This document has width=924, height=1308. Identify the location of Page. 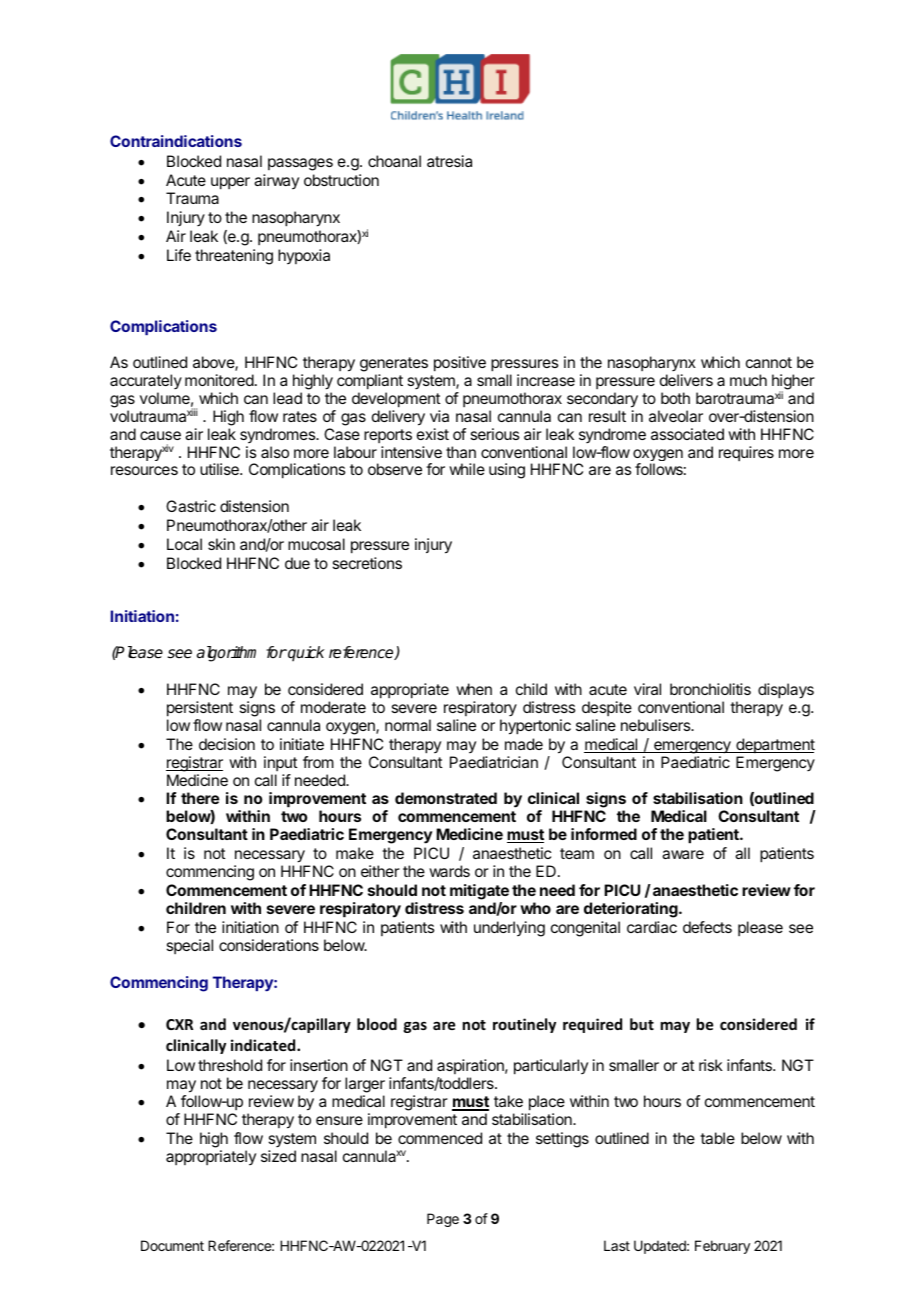
(443, 1220).
